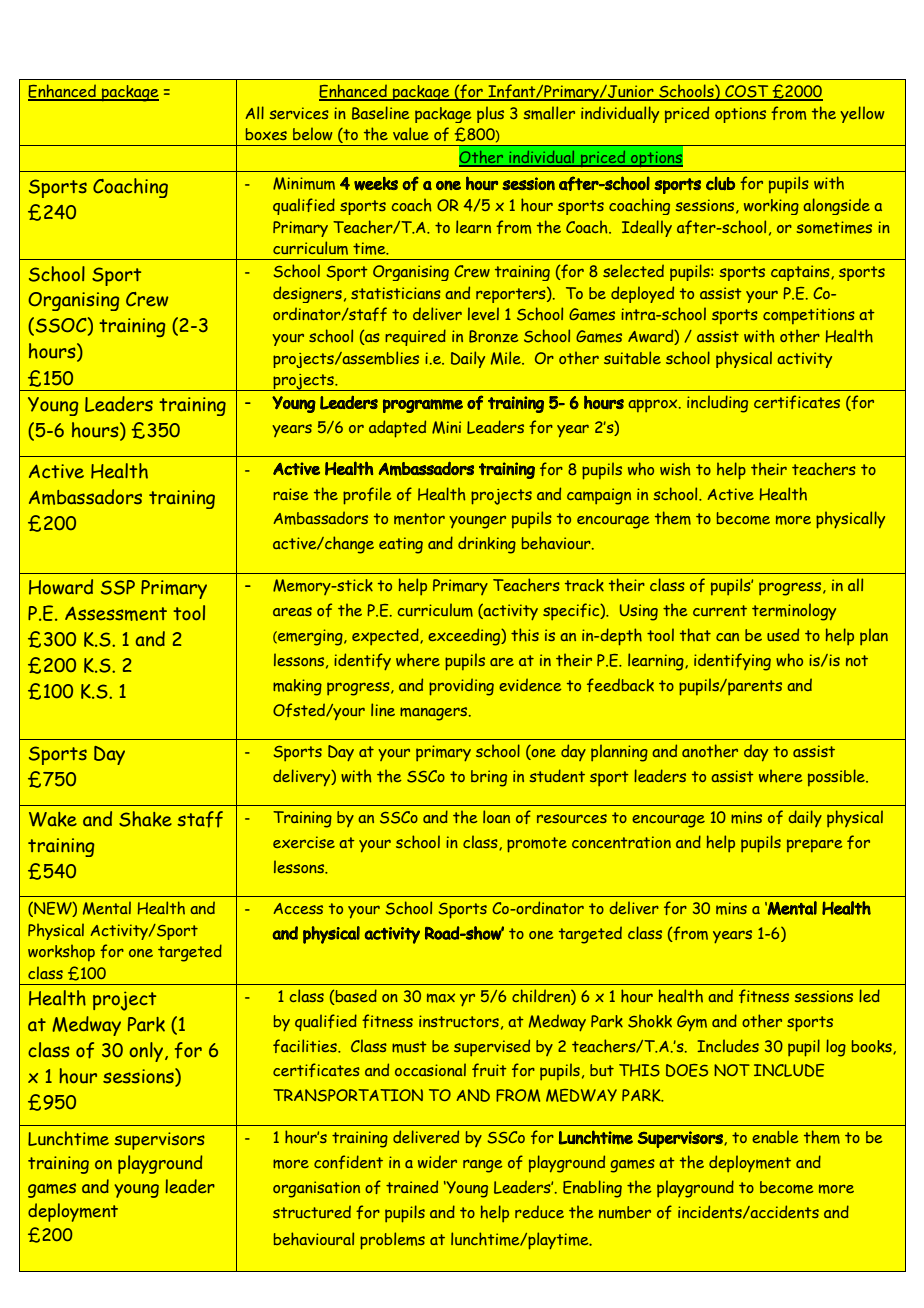  What do you see at coordinates (312, 1211) in the screenshot?
I see `structured` at bounding box center [312, 1211].
